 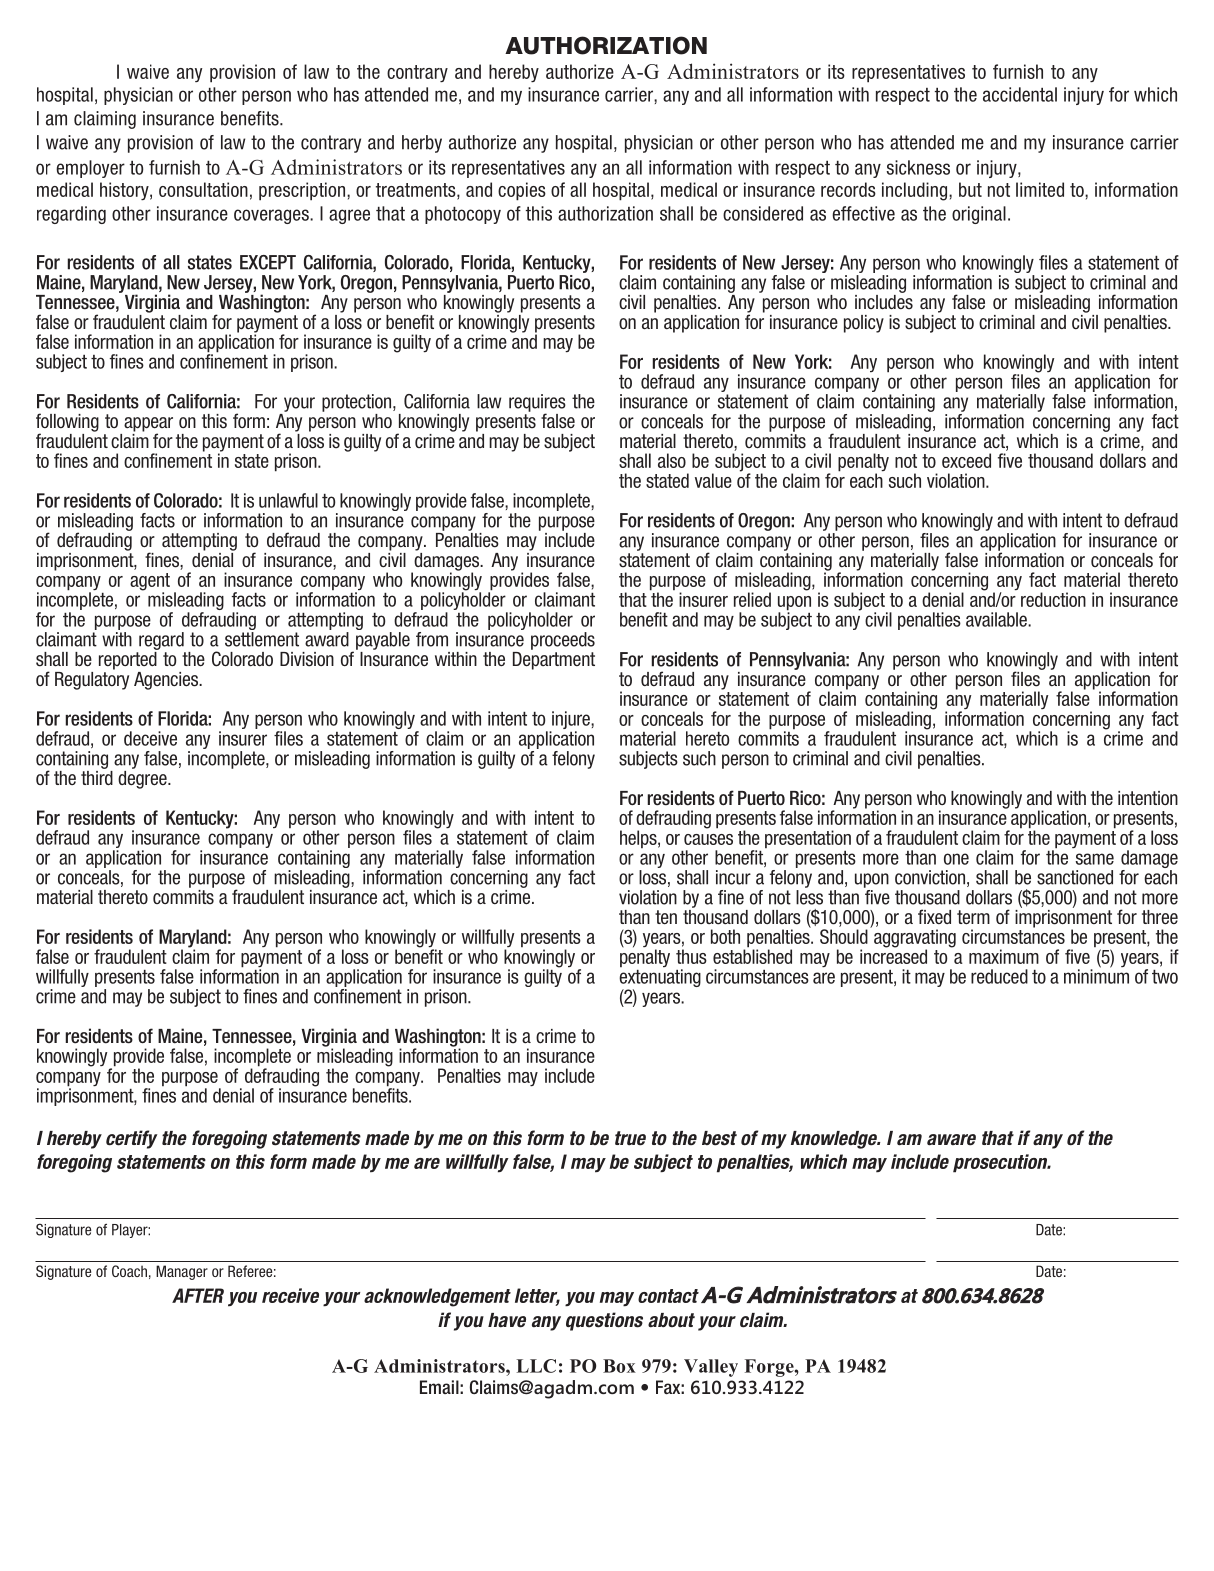 What do you see at coordinates (522, 191) in the image?
I see `copies` at bounding box center [522, 191].
